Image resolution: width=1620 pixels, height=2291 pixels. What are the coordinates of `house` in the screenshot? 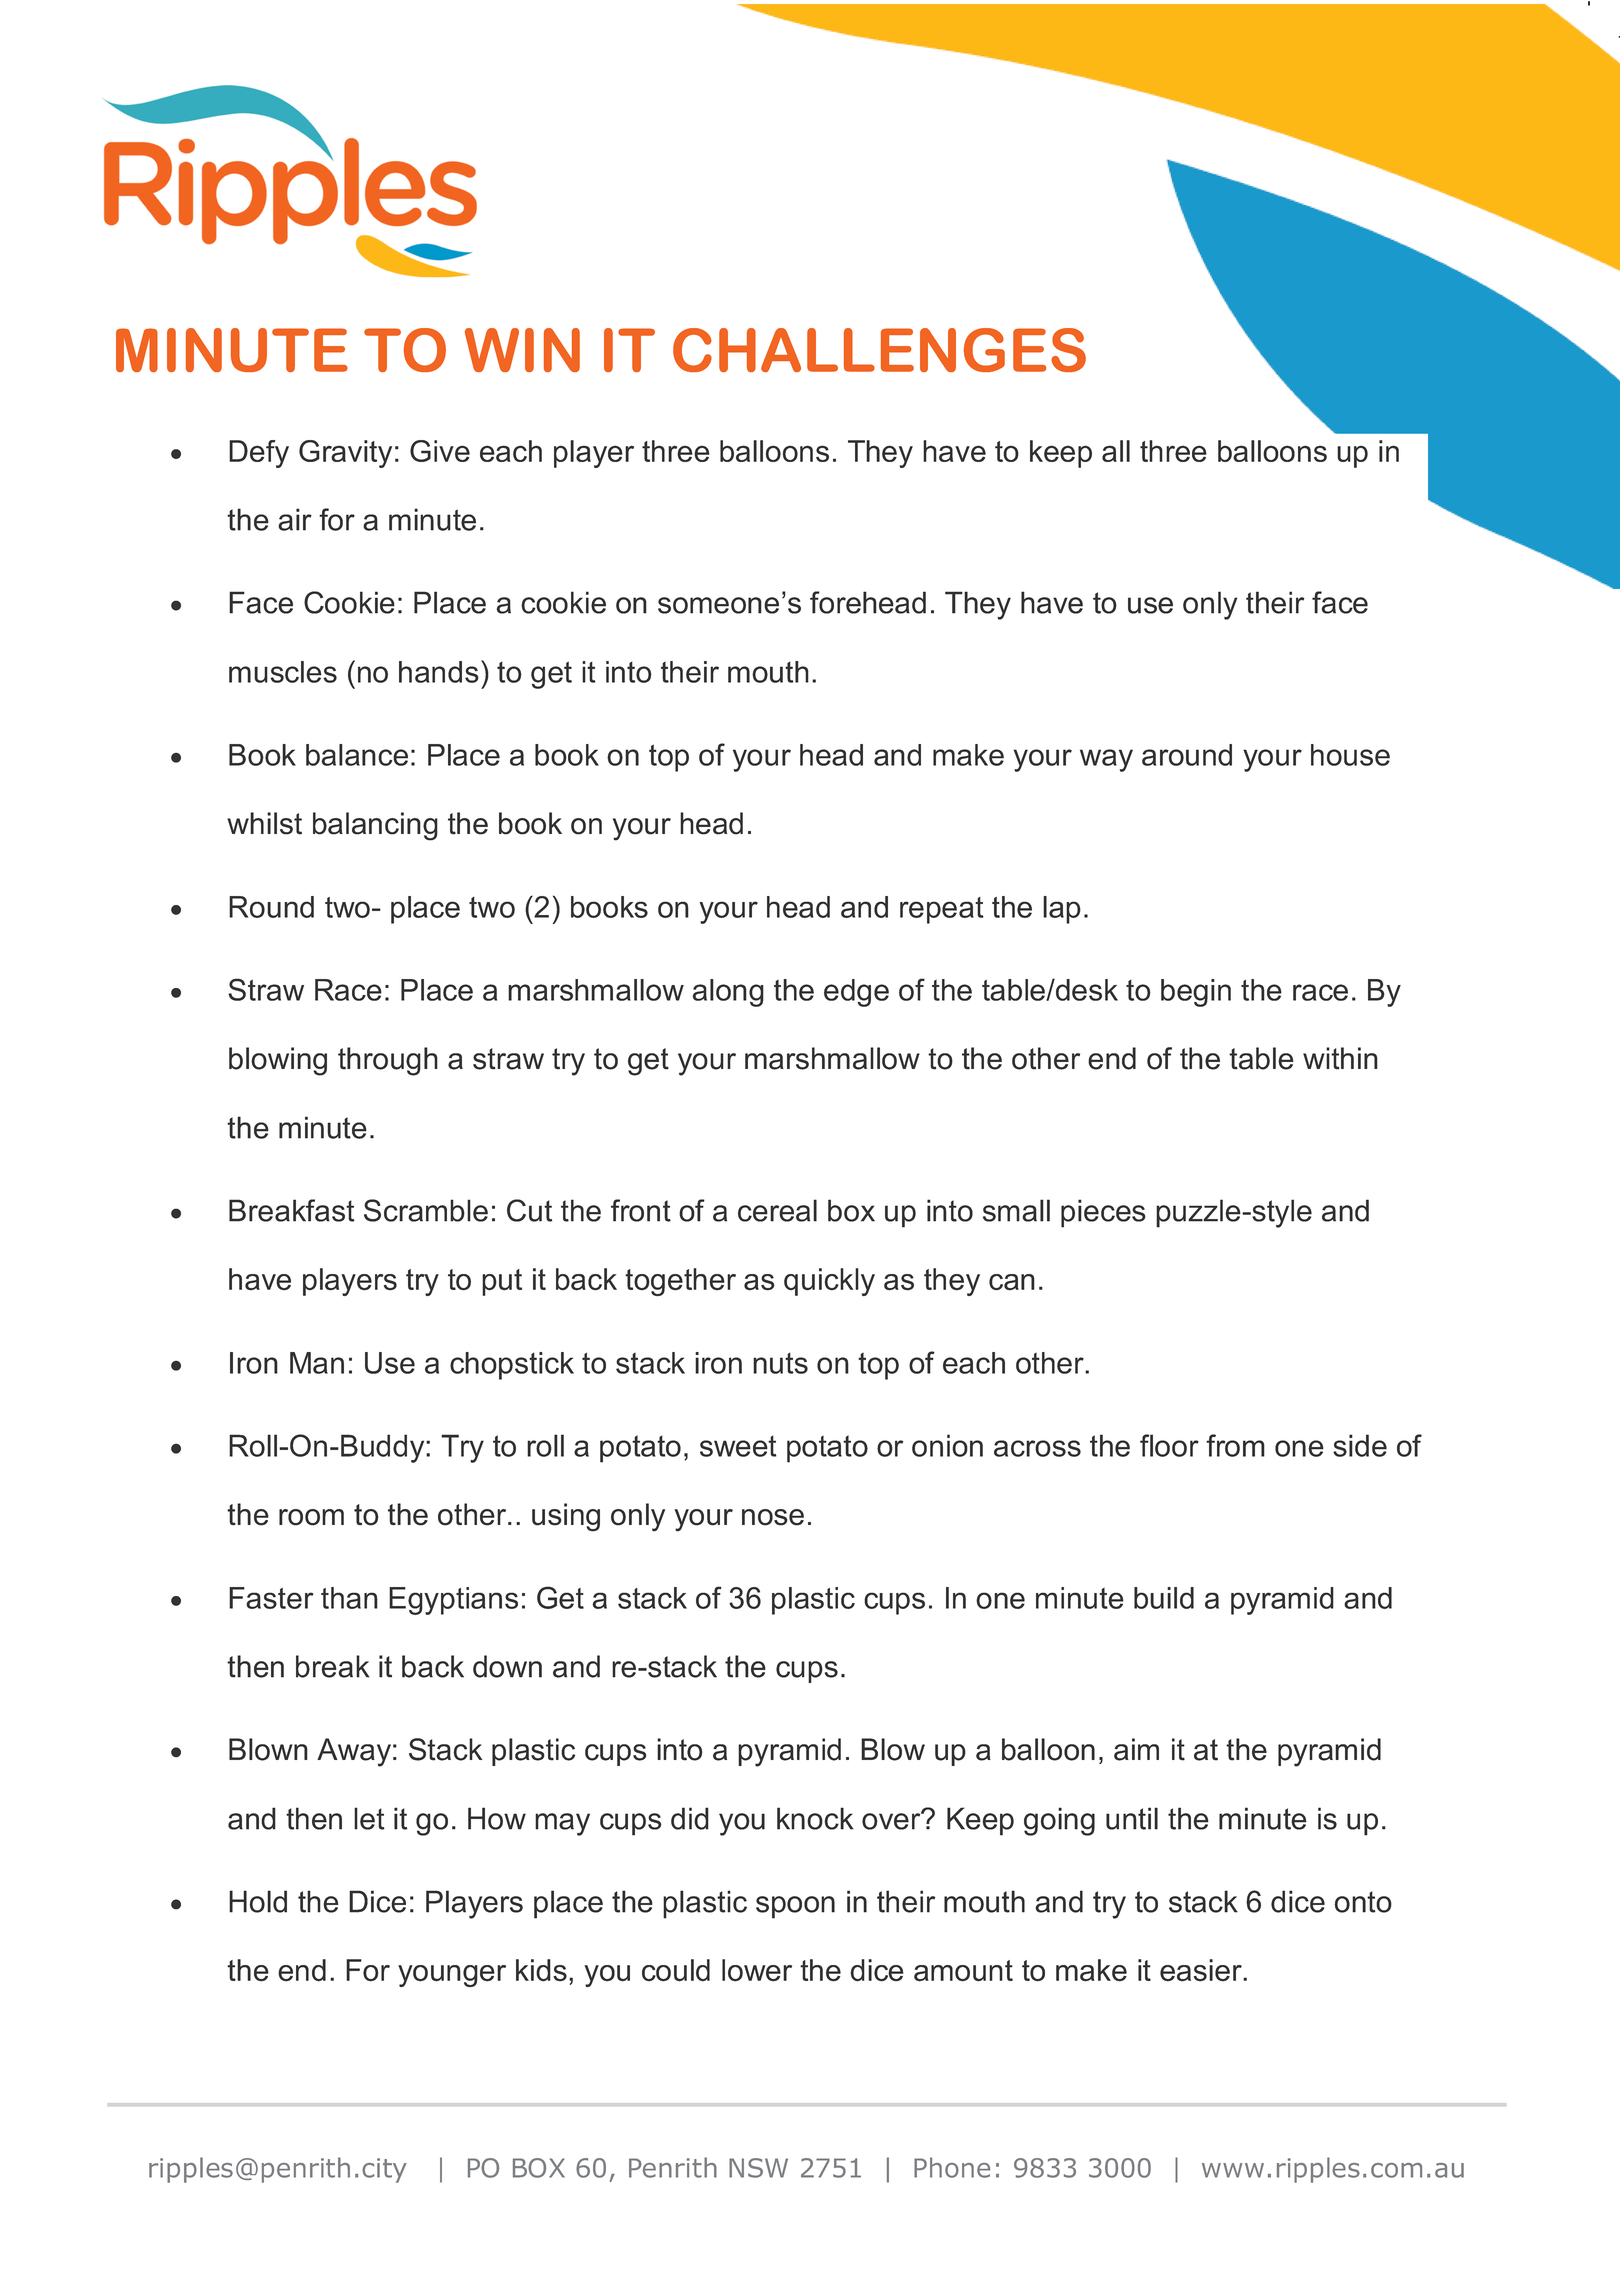 It's located at (1350, 755).
